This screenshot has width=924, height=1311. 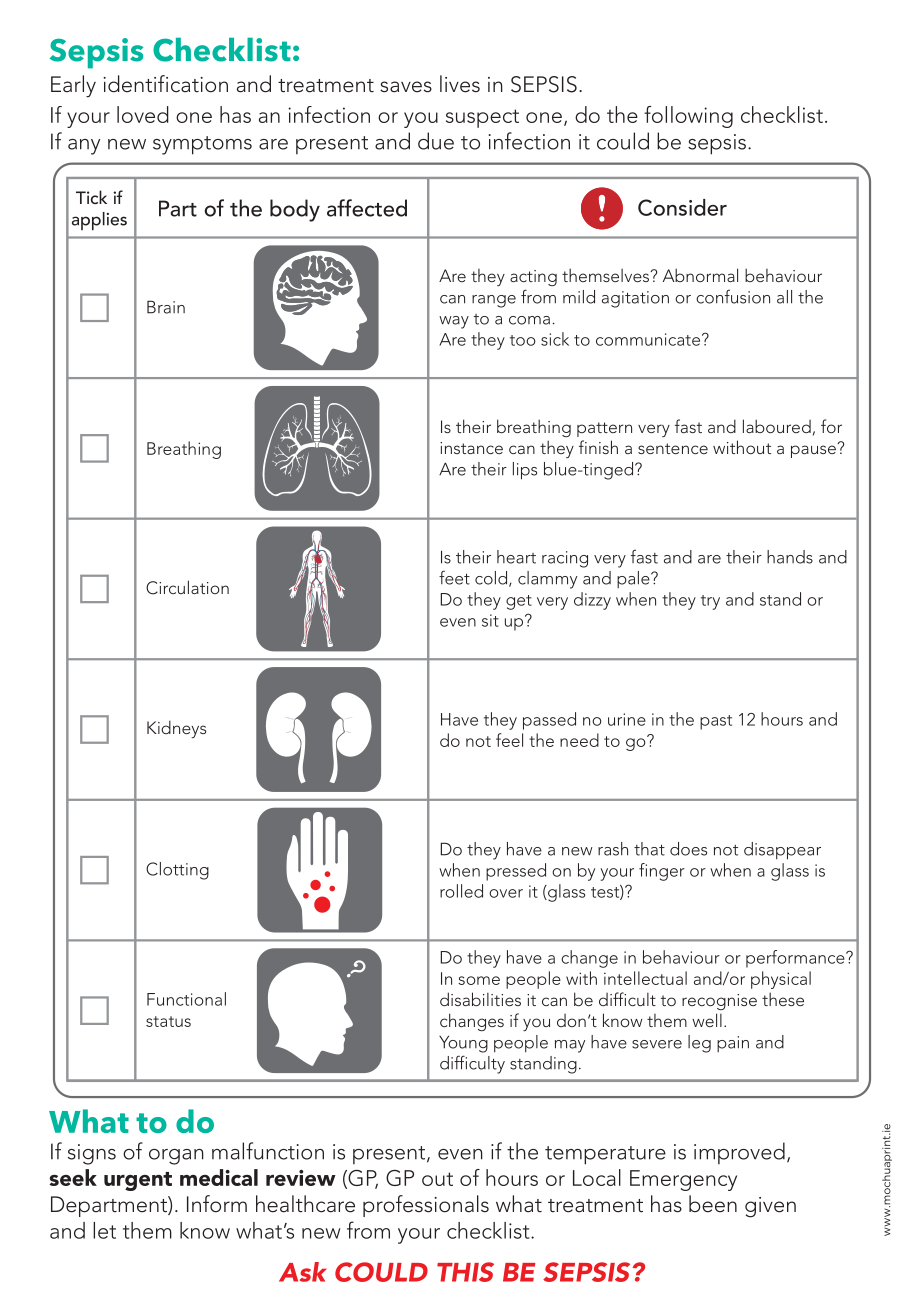 What do you see at coordinates (716, 722) in the screenshot?
I see `past` at bounding box center [716, 722].
